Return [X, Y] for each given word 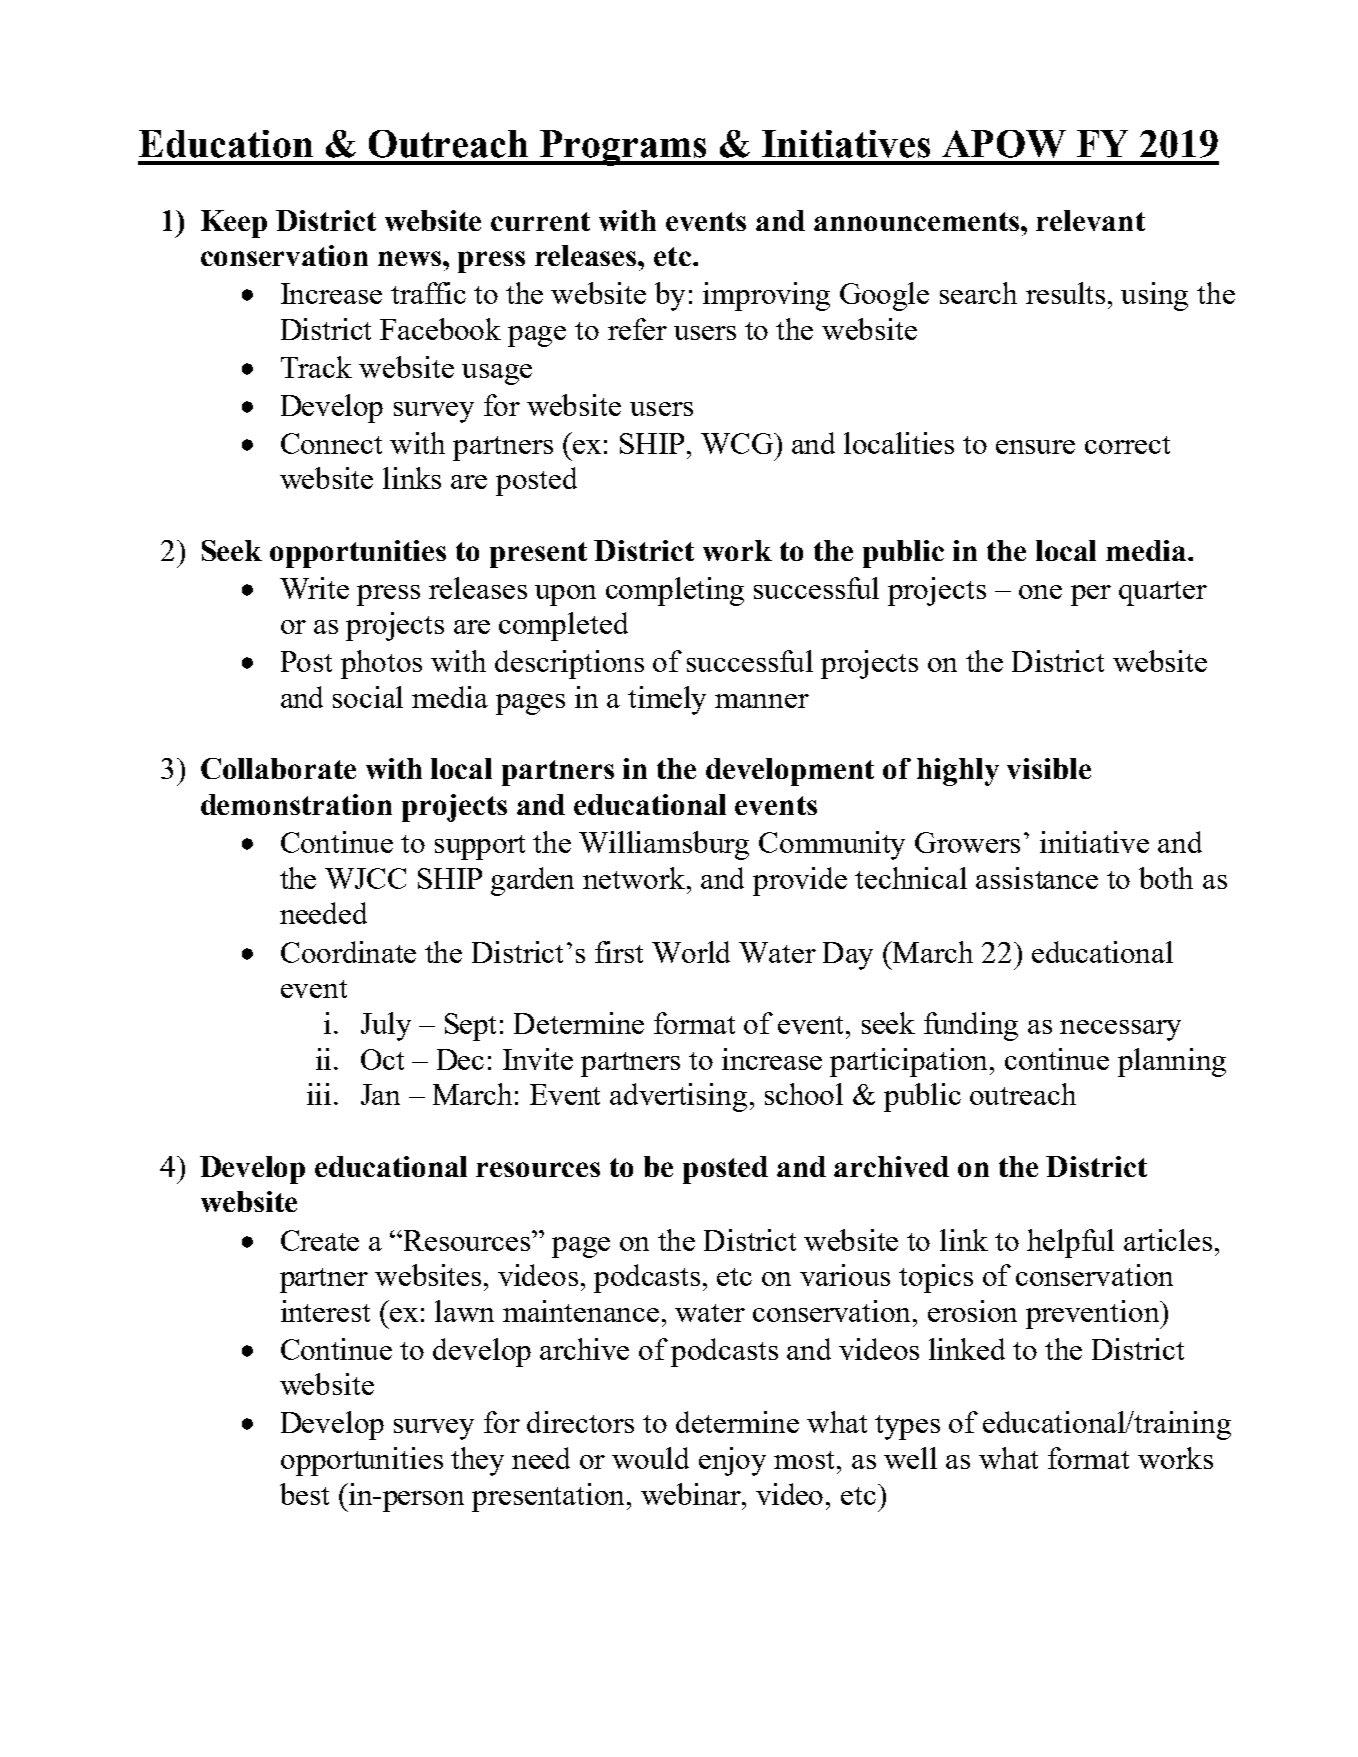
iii [319, 1094]
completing [675, 591]
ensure [1035, 447]
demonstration [296, 804]
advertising [678, 1097]
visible [1049, 768]
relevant [1090, 220]
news [411, 258]
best [304, 1494]
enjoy [732, 1461]
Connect [331, 443]
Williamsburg [664, 845]
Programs [623, 148]
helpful [1070, 1243]
